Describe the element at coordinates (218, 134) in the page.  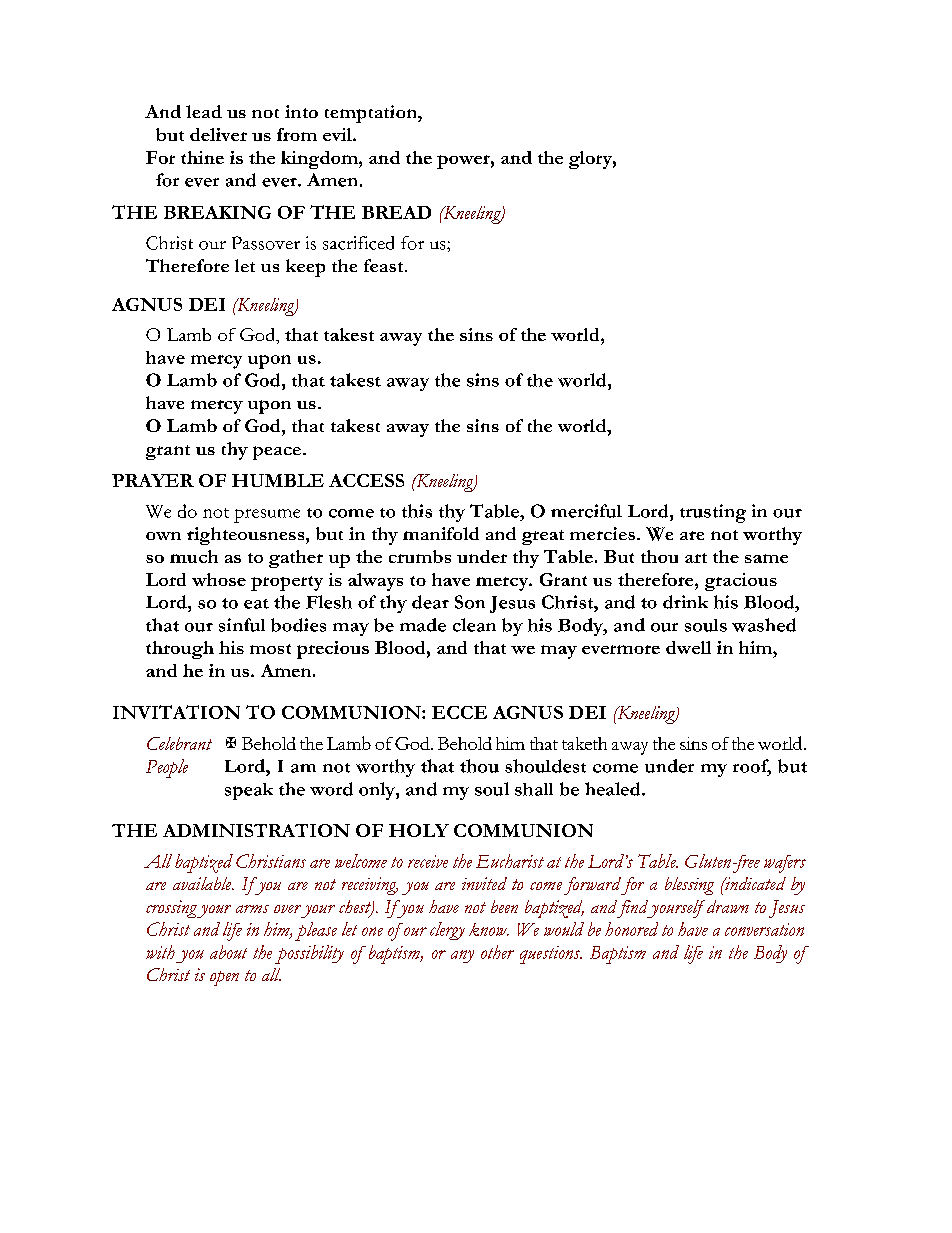
I see `deliver` at that location.
